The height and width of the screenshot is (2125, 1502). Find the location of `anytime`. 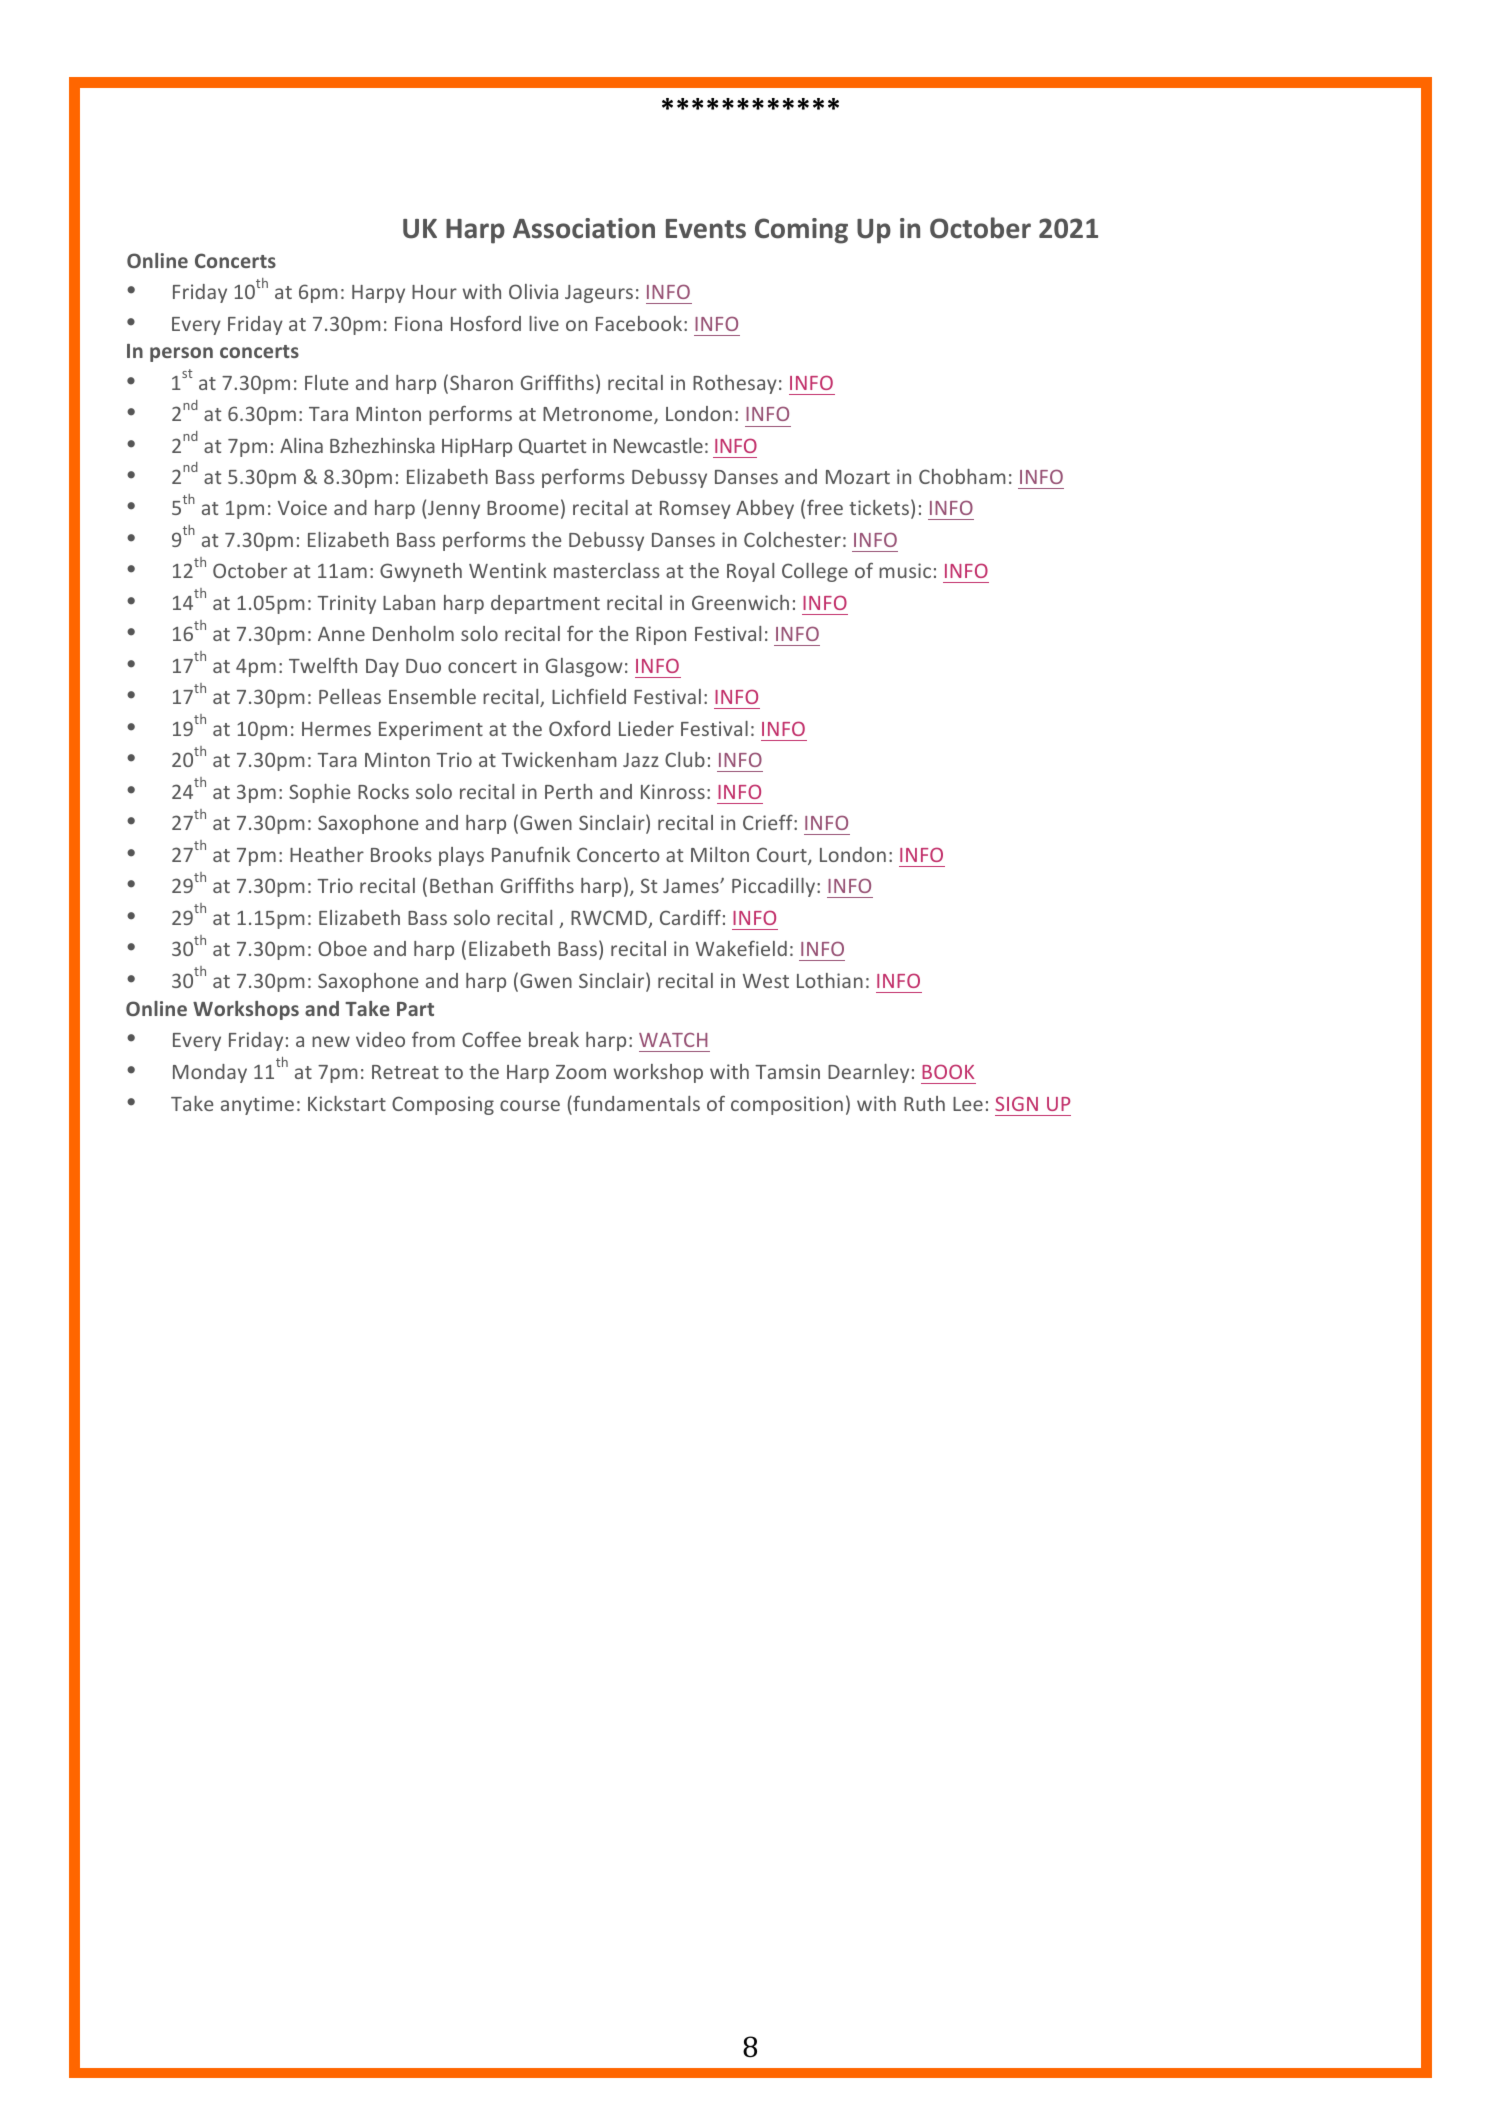

anytime is located at coordinates (257, 1105).
